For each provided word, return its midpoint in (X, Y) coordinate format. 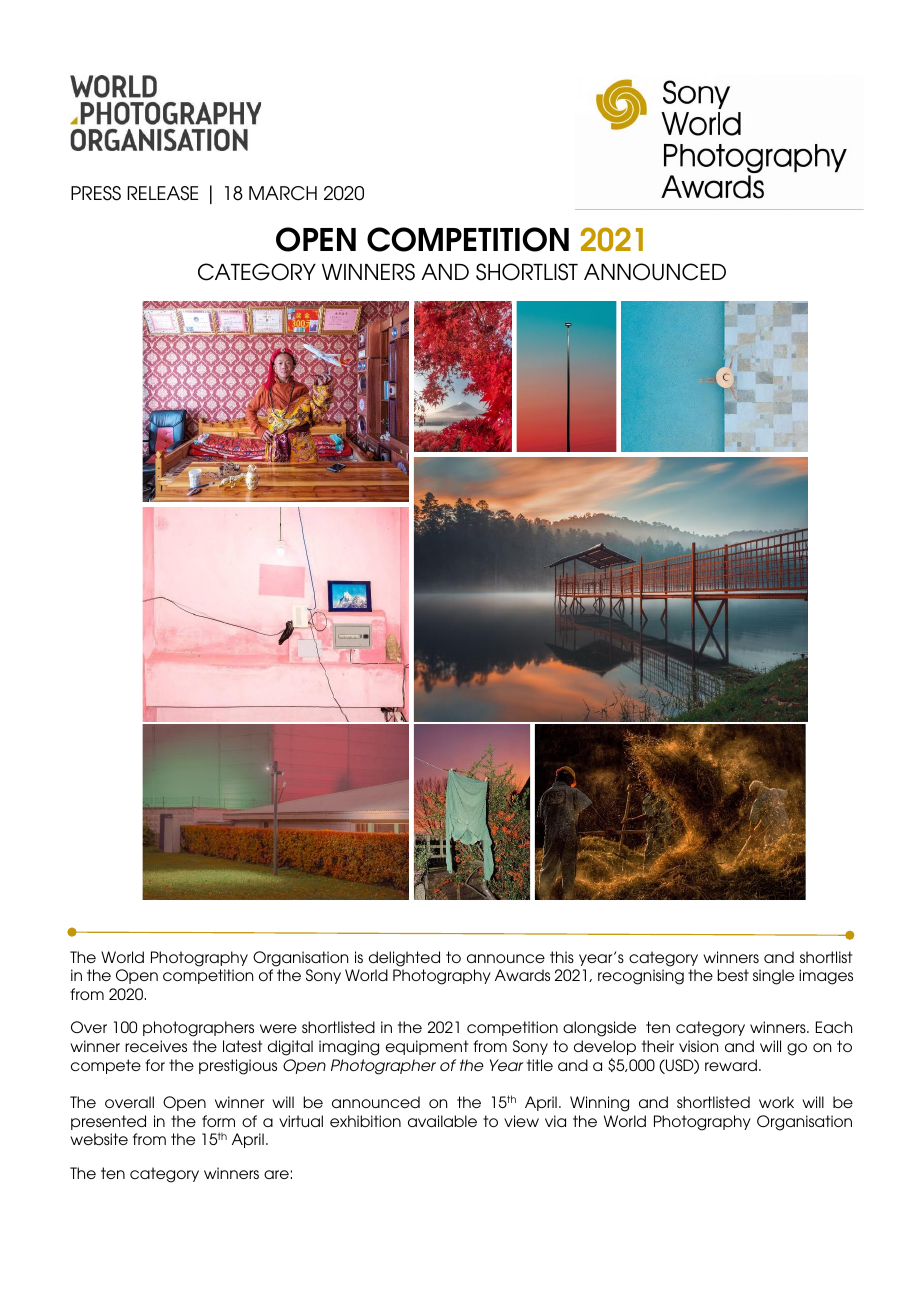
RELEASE (162, 193)
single (773, 977)
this (562, 957)
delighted (404, 959)
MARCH (283, 193)
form (218, 1121)
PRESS (96, 193)
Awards (522, 975)
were (278, 1028)
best (733, 975)
